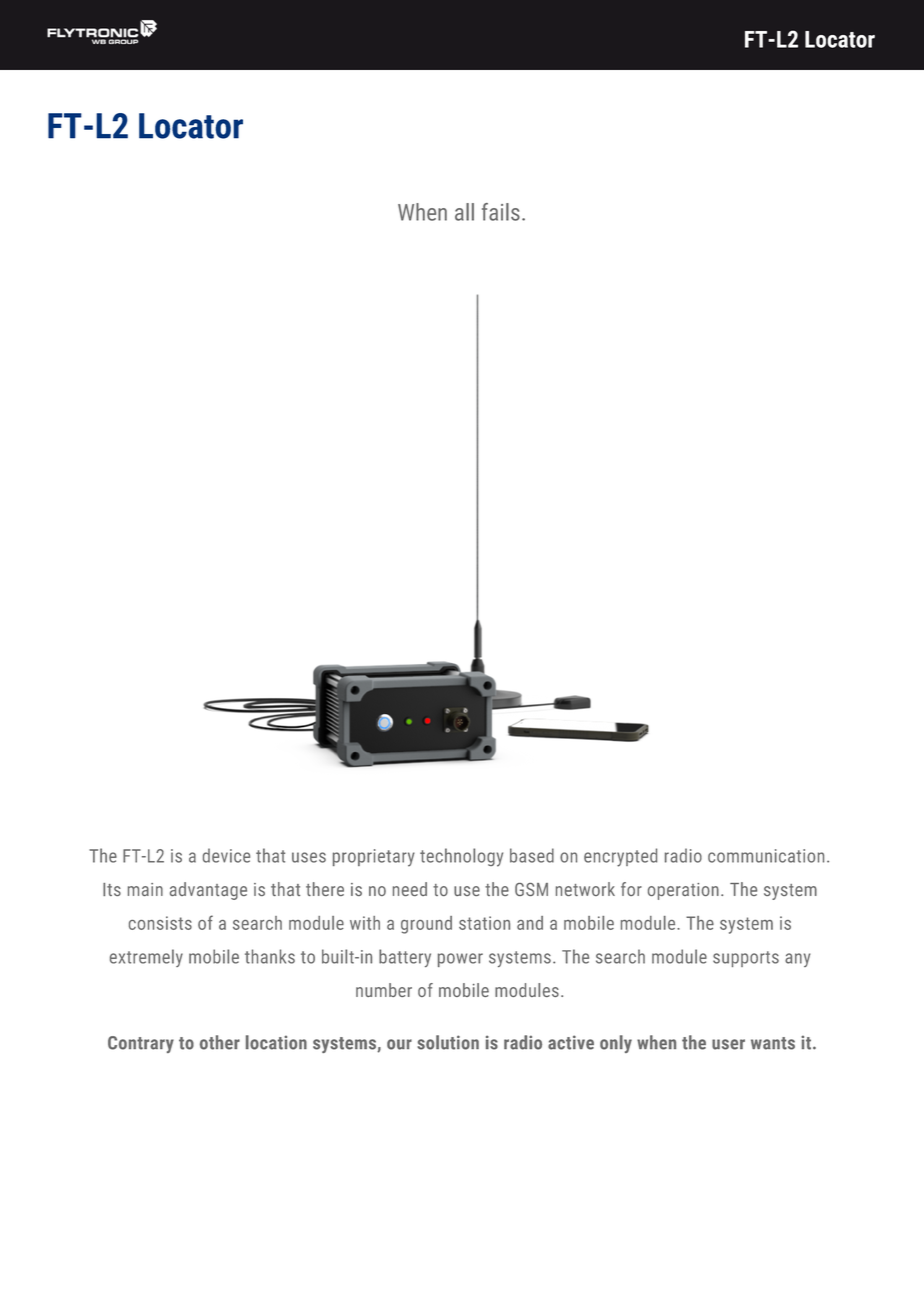 This page has height=1308, width=924. What do you see at coordinates (374, 858) in the page?
I see `proprietary` at bounding box center [374, 858].
